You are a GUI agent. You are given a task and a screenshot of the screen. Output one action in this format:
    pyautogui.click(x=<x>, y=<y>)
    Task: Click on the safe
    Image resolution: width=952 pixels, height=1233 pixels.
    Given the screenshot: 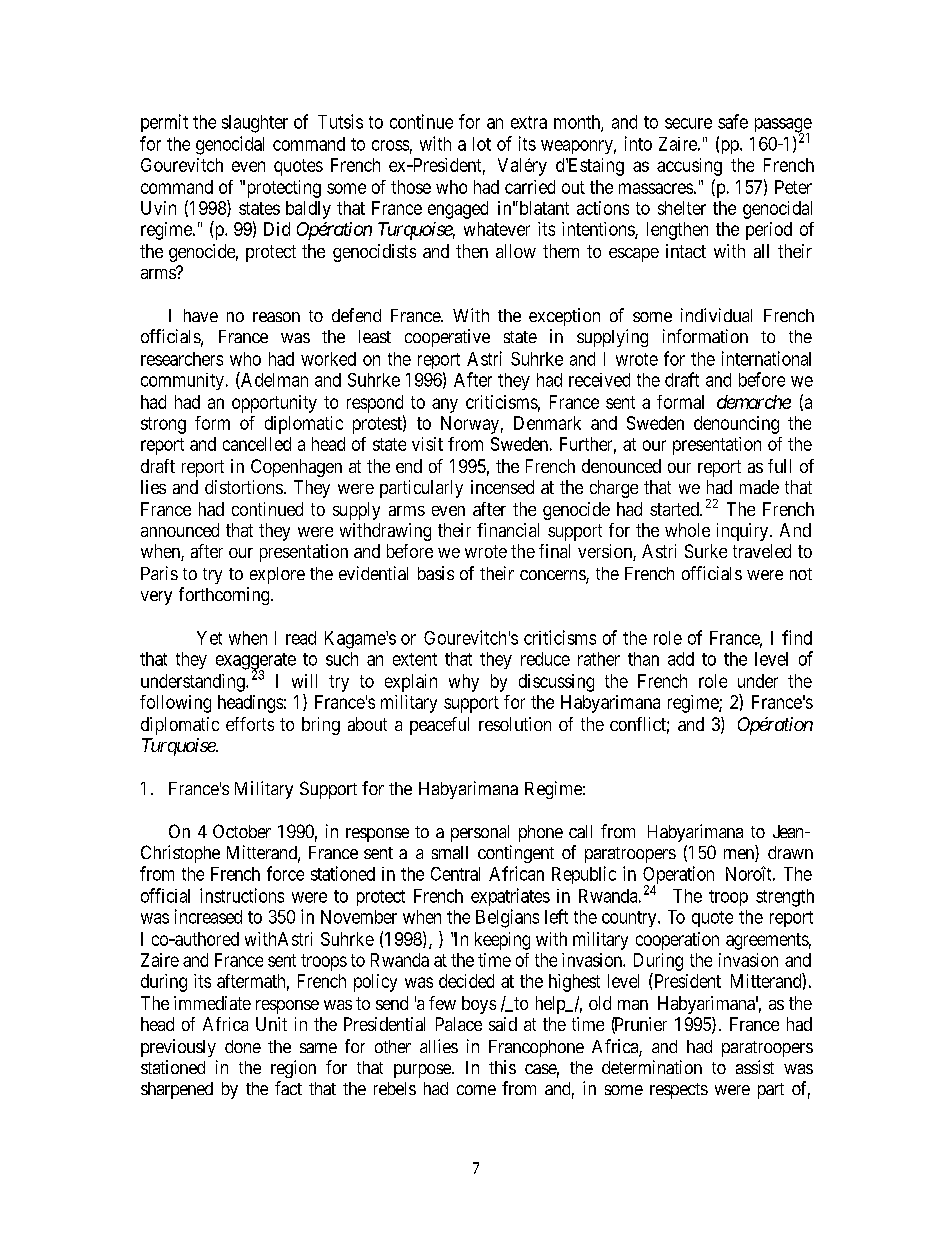 What is the action you would take?
    pyautogui.click(x=733, y=121)
